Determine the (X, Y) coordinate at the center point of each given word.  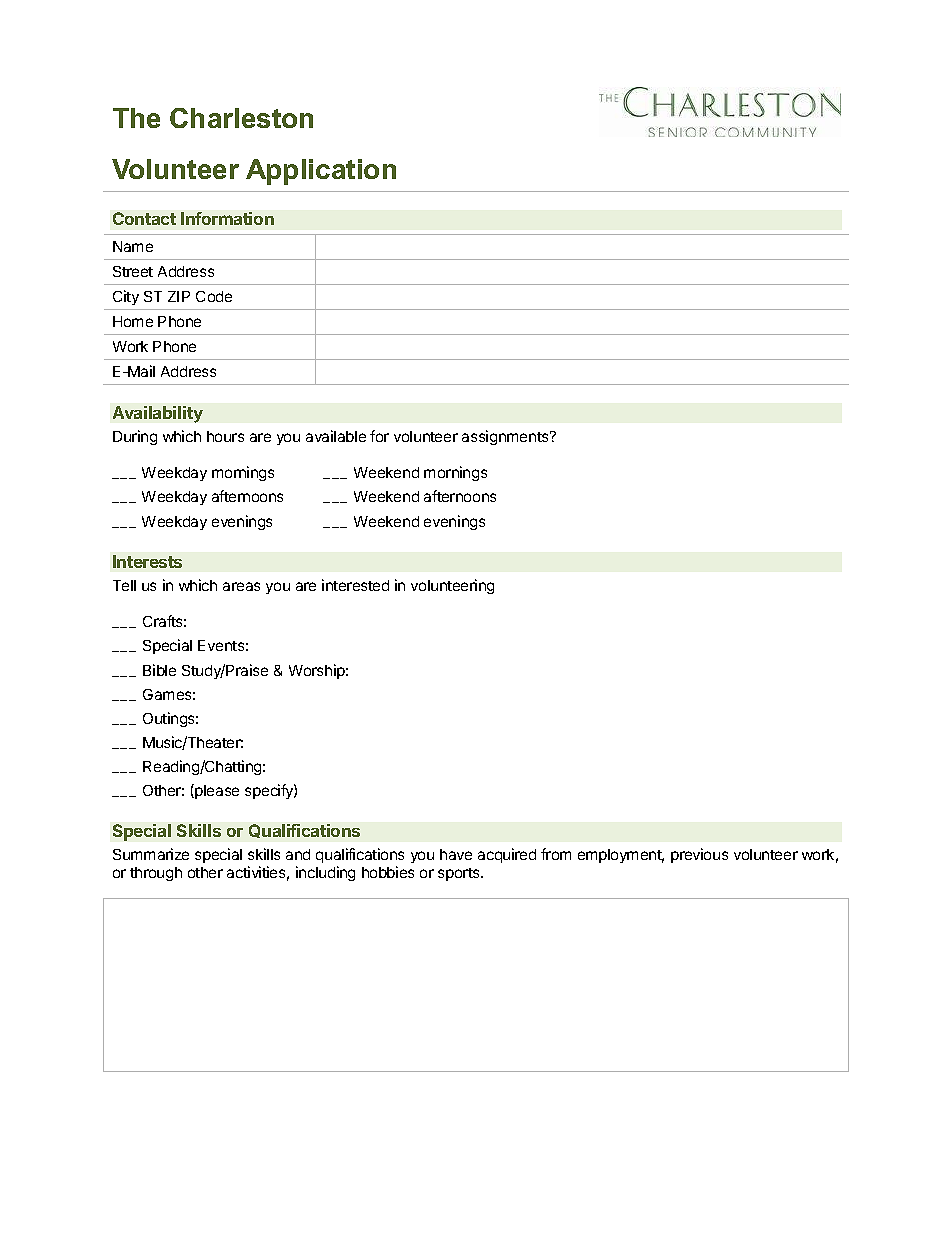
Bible (159, 670)
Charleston (241, 118)
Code (214, 296)
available (336, 436)
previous (699, 855)
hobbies (388, 872)
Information (227, 218)
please (216, 791)
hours (225, 436)
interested (355, 585)
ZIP (179, 296)
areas (241, 586)
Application (321, 172)
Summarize (151, 854)
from (556, 854)
